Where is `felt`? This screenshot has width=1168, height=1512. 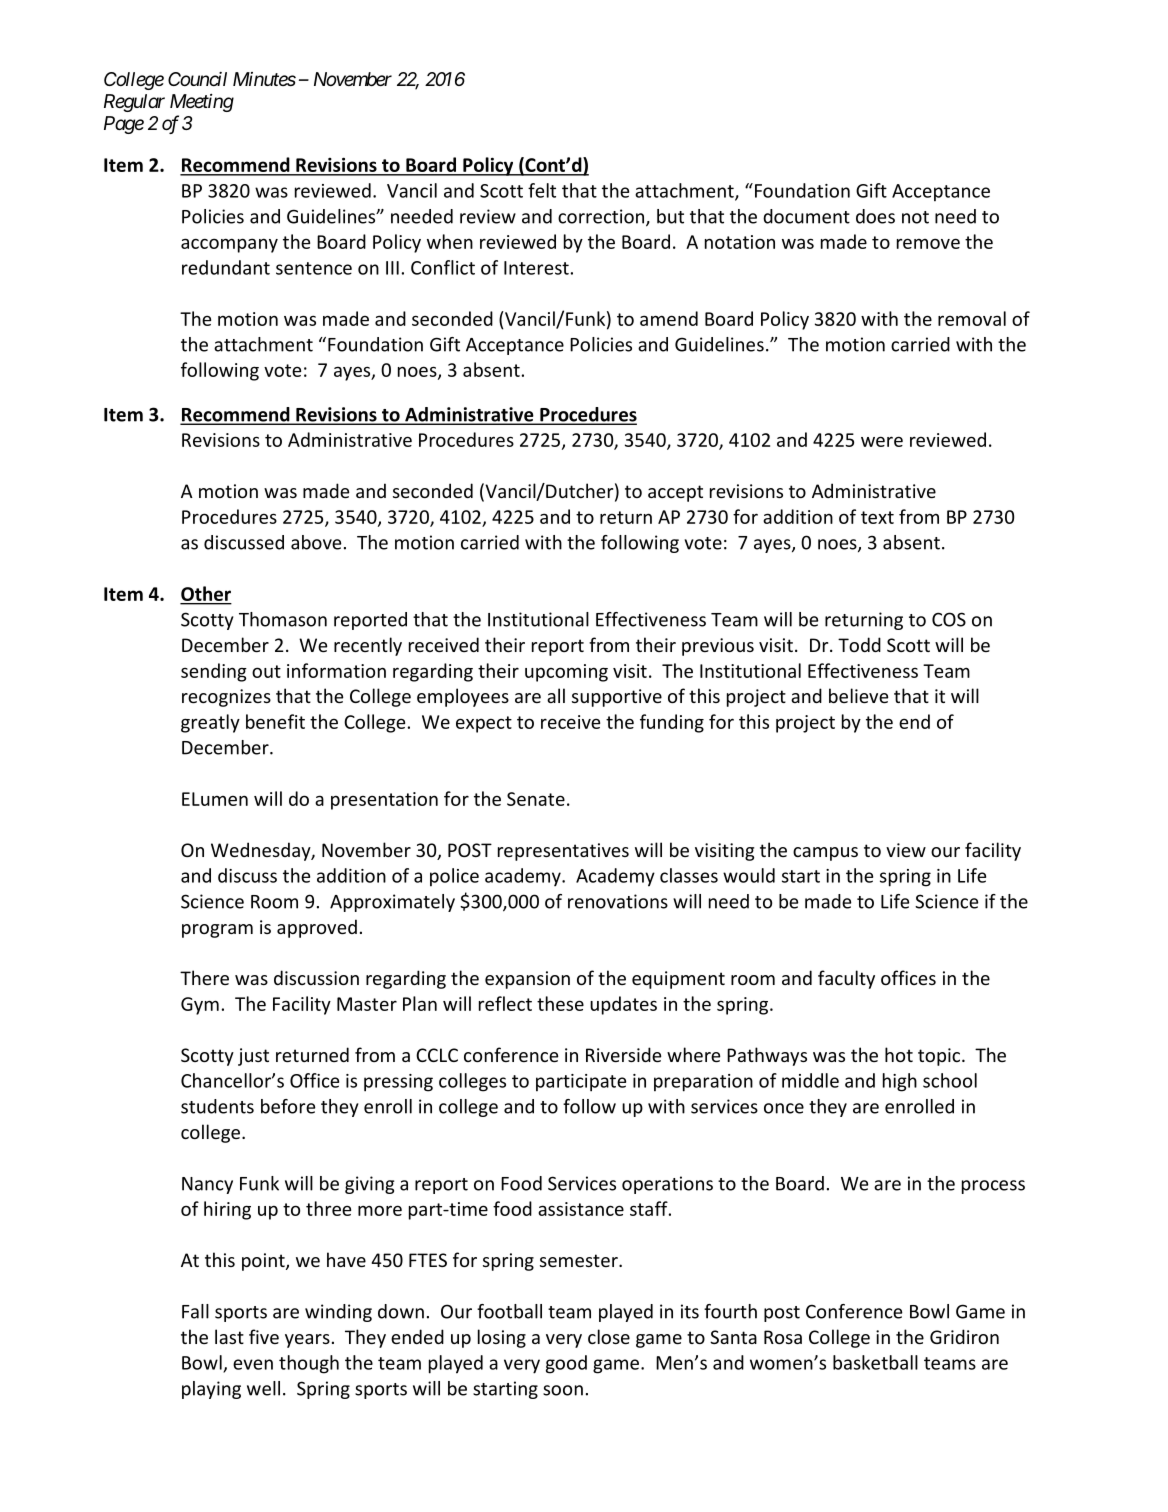
felt is located at coordinates (542, 190).
